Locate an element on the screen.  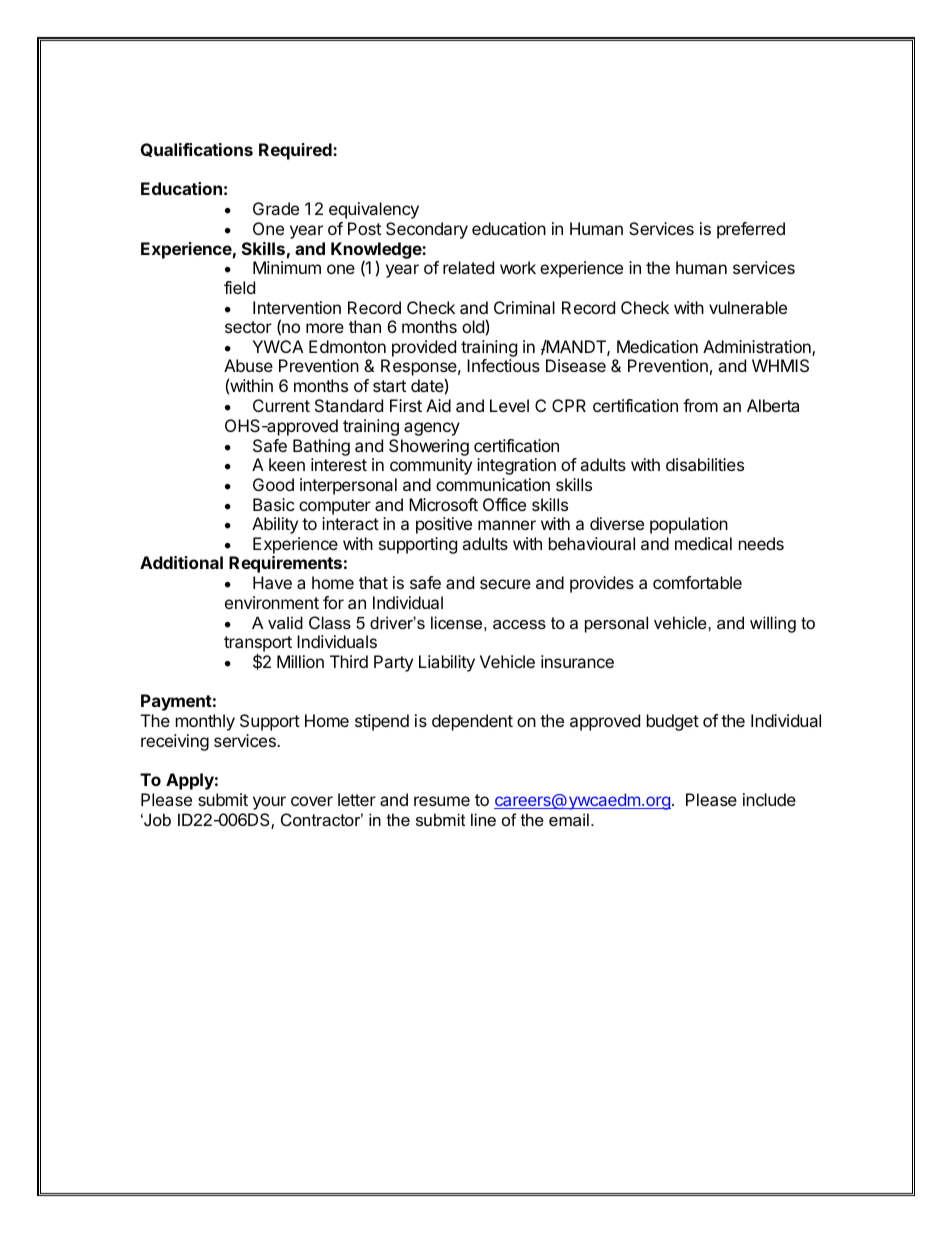
old is located at coordinates (473, 326).
